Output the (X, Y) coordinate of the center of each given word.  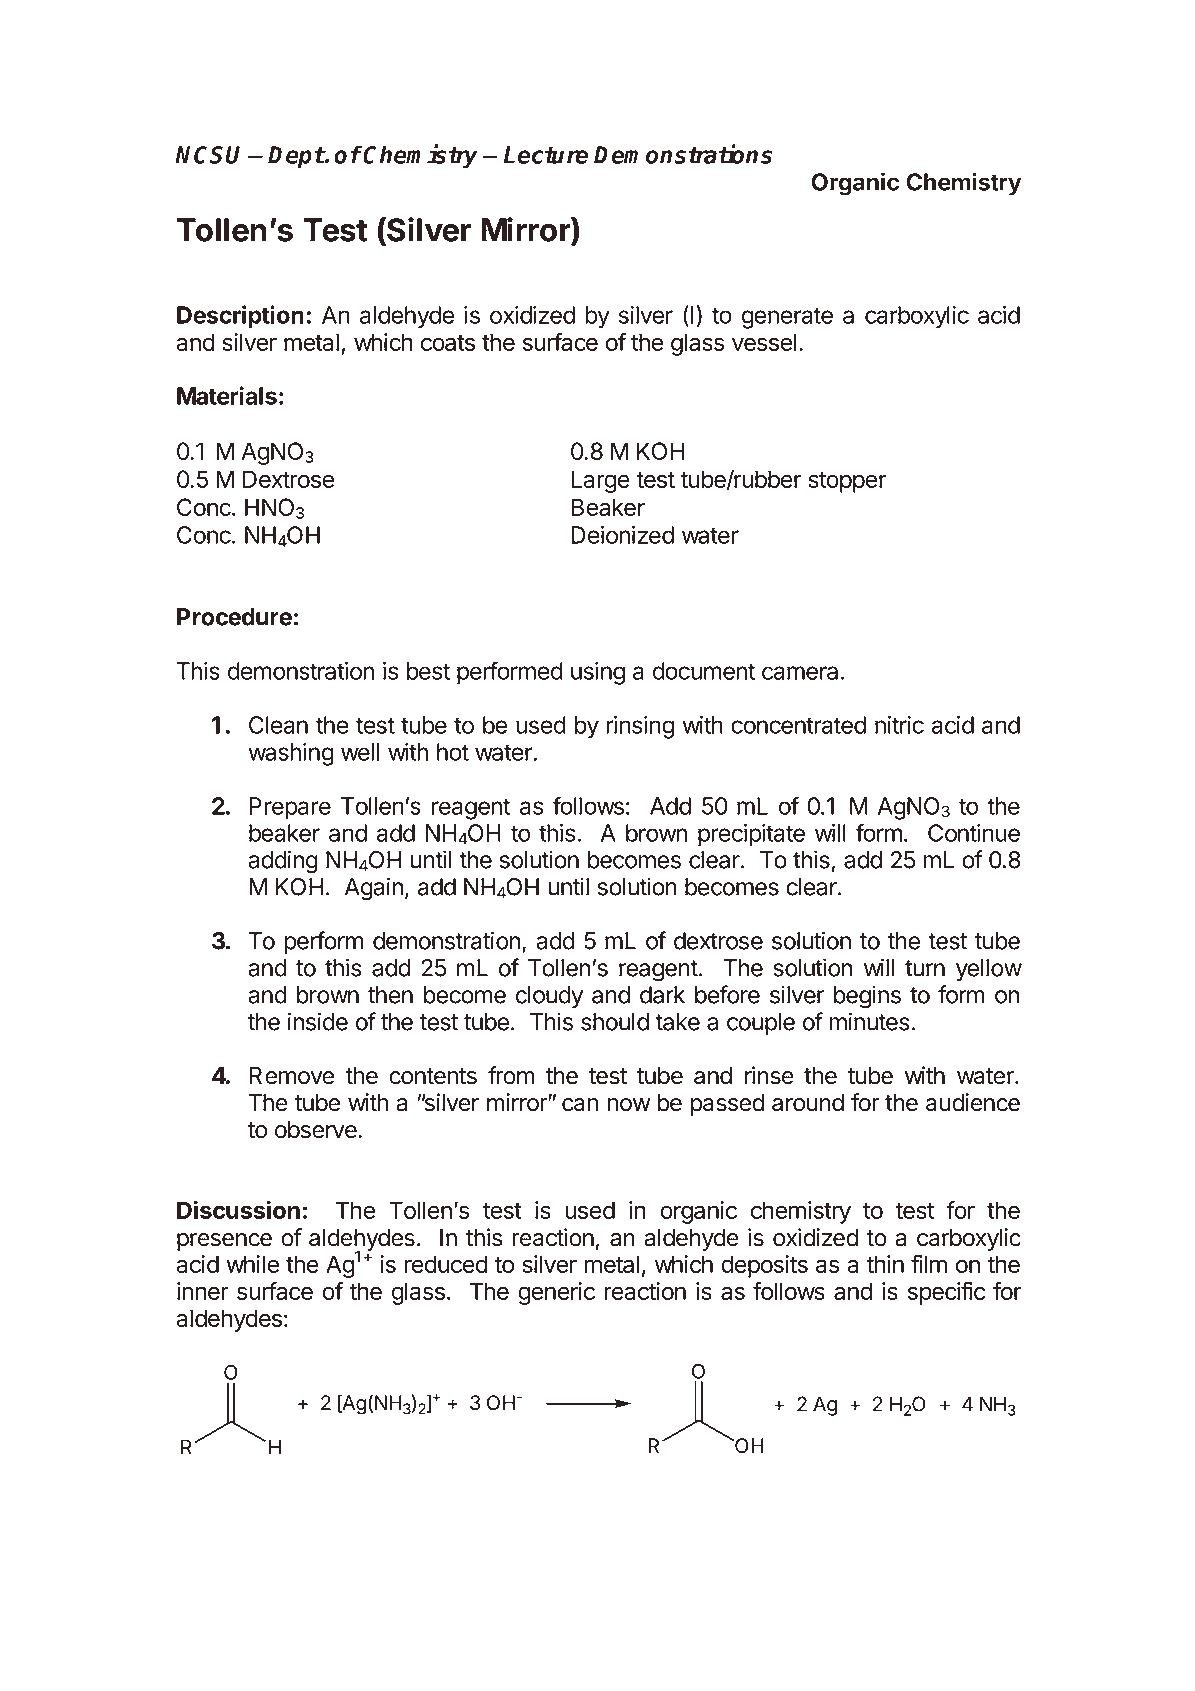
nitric (899, 725)
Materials (227, 395)
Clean (278, 725)
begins (867, 997)
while (252, 1264)
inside (318, 1021)
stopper (847, 482)
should (615, 1022)
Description (240, 317)
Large (600, 481)
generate (787, 318)
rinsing (640, 727)
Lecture (546, 155)
